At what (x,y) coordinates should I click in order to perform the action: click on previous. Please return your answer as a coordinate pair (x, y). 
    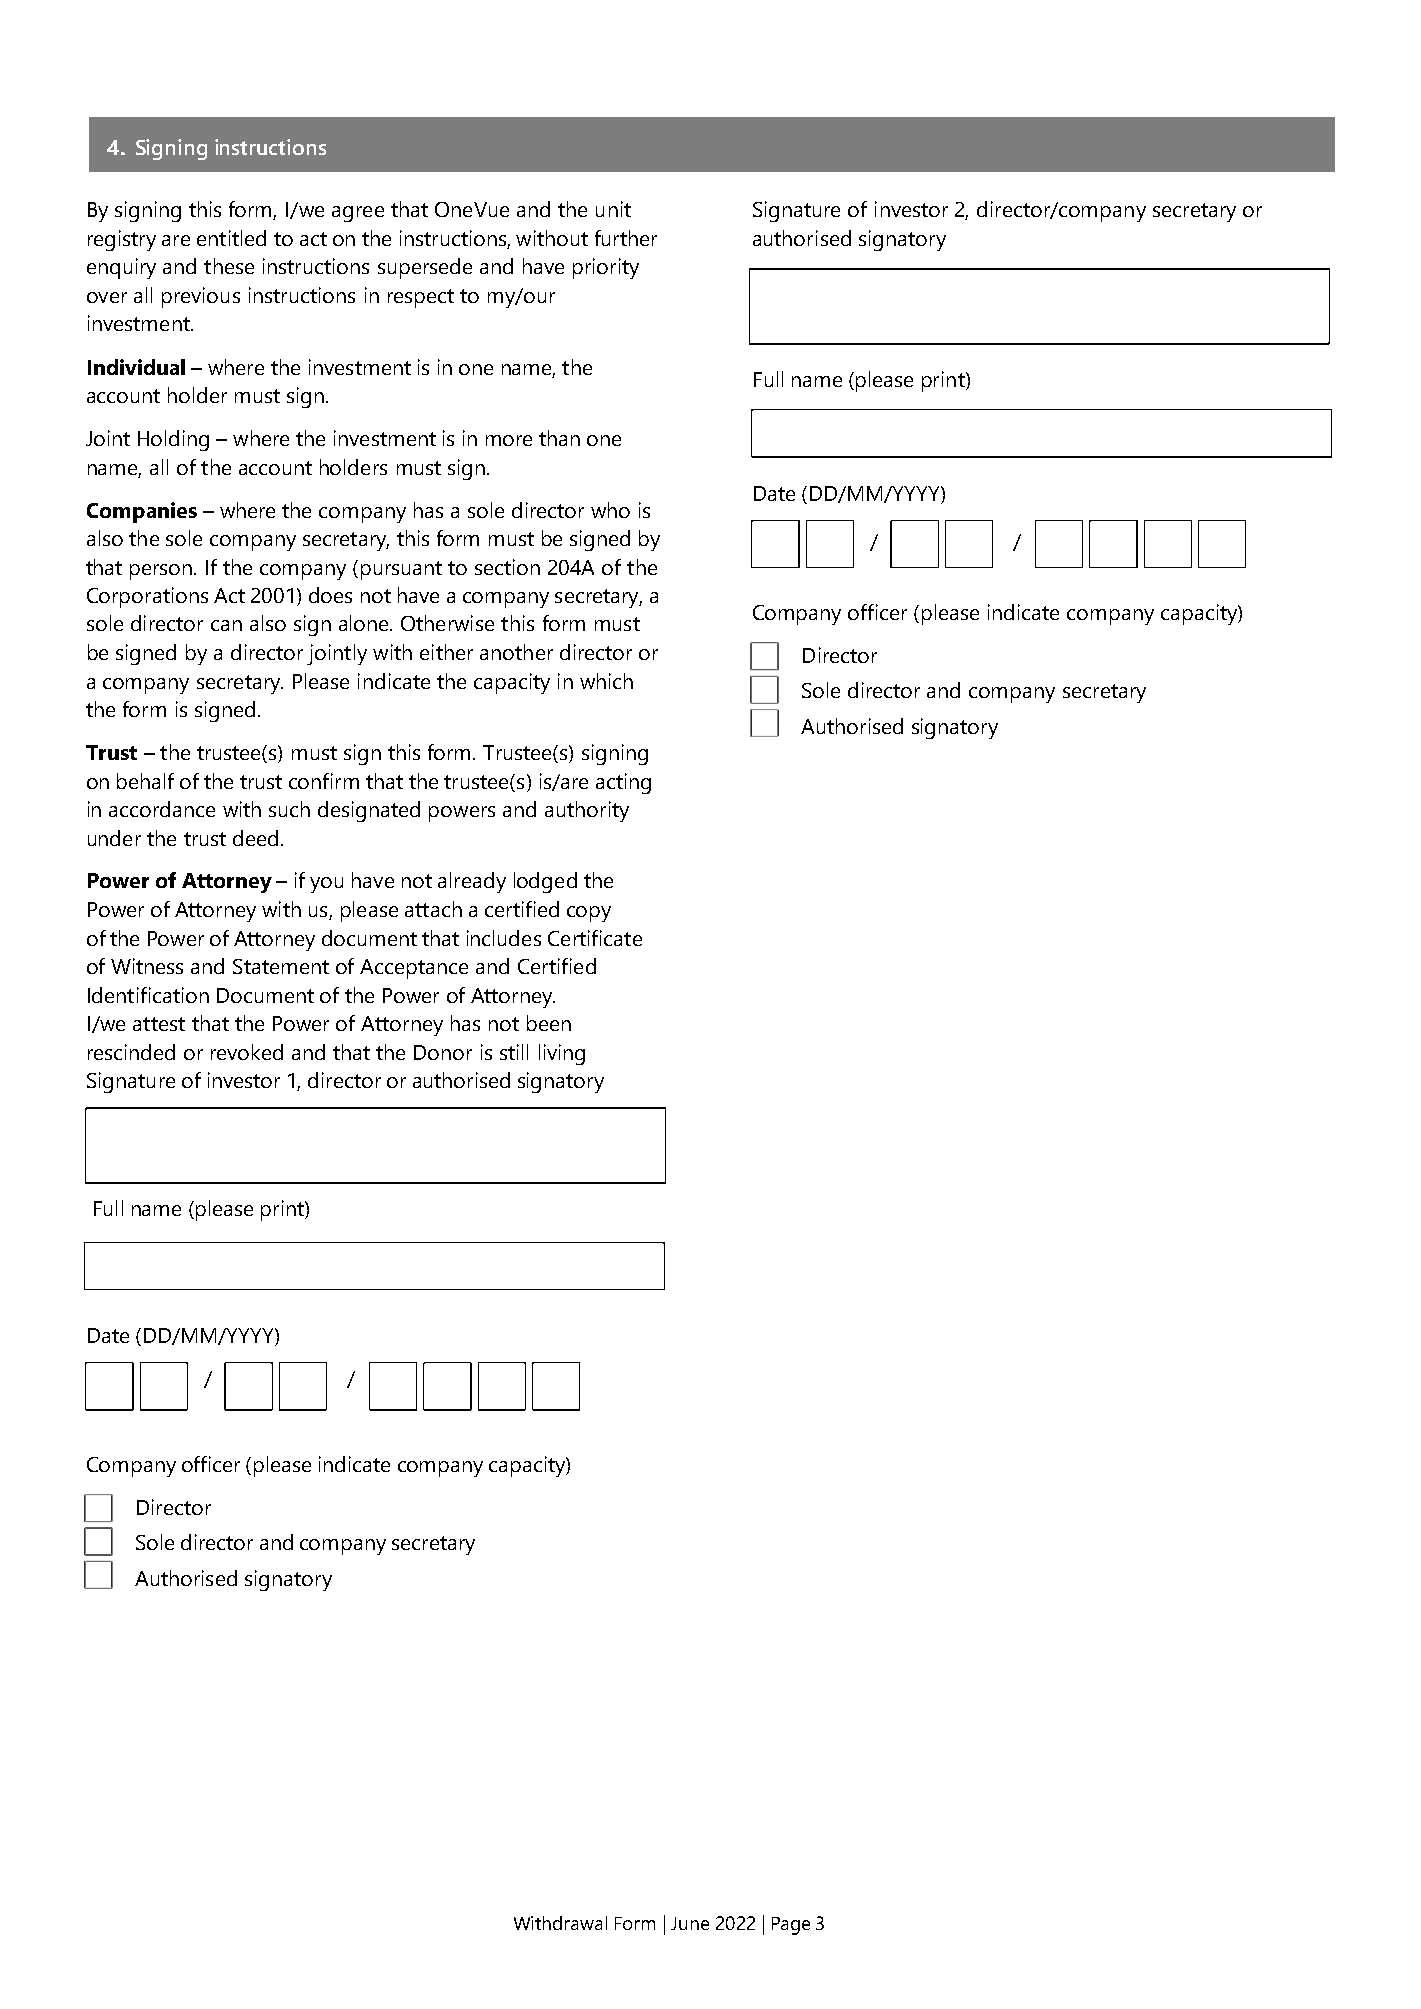
    Looking at the image, I should click on (201, 297).
